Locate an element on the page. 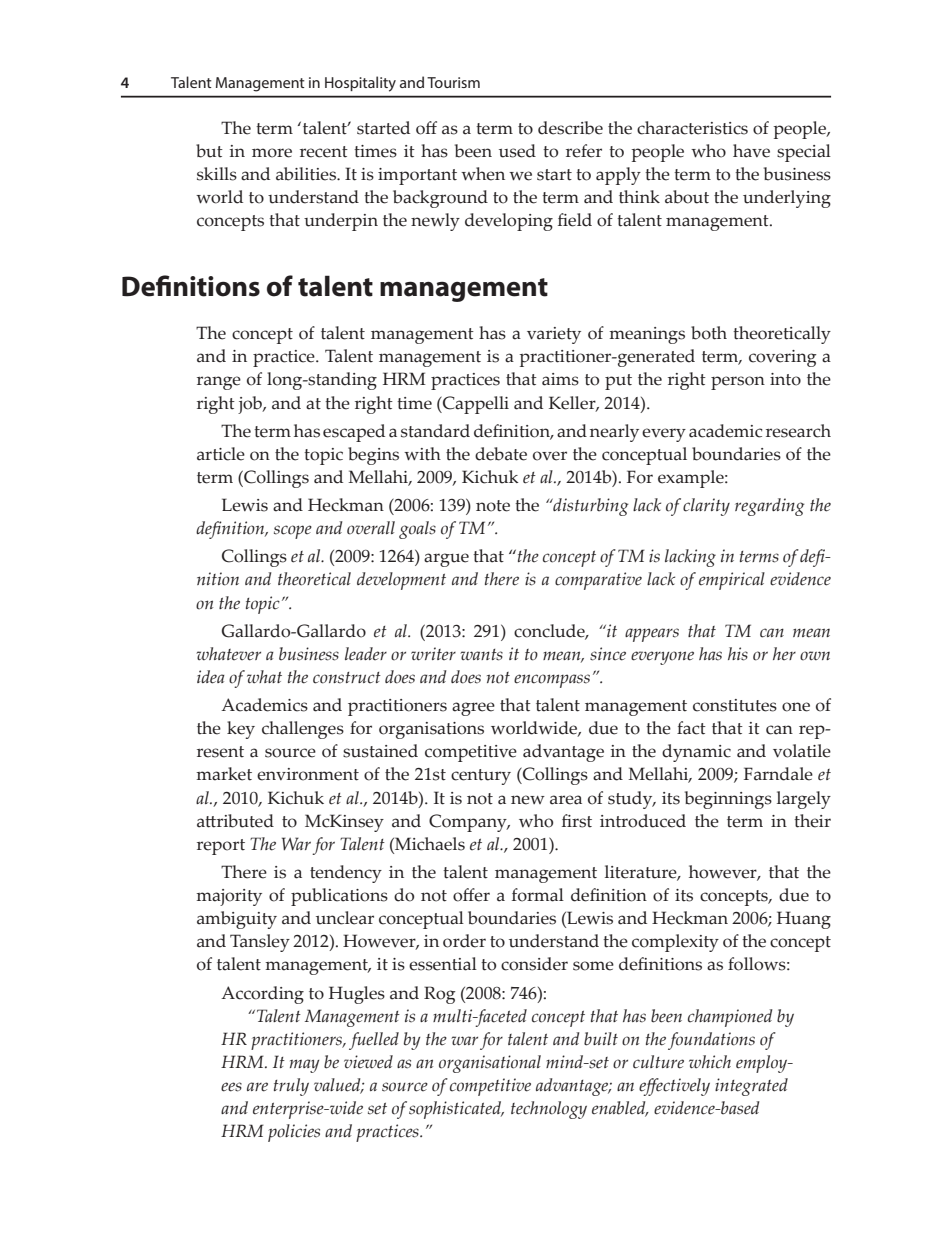 This document has height=1240, width=952. truly is located at coordinates (291, 1087).
